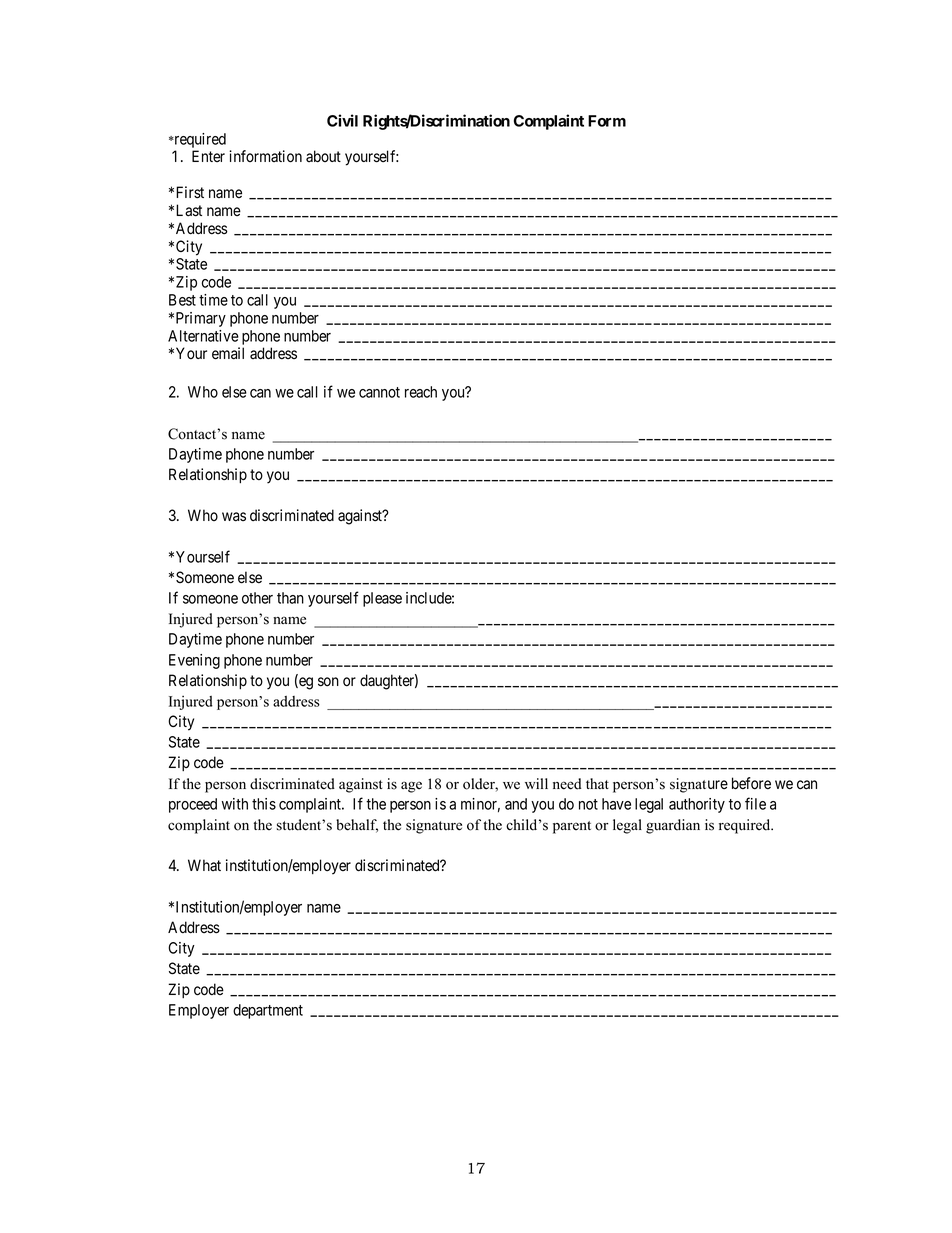 This image has width=952, height=1233. I want to click on email, so click(228, 353).
